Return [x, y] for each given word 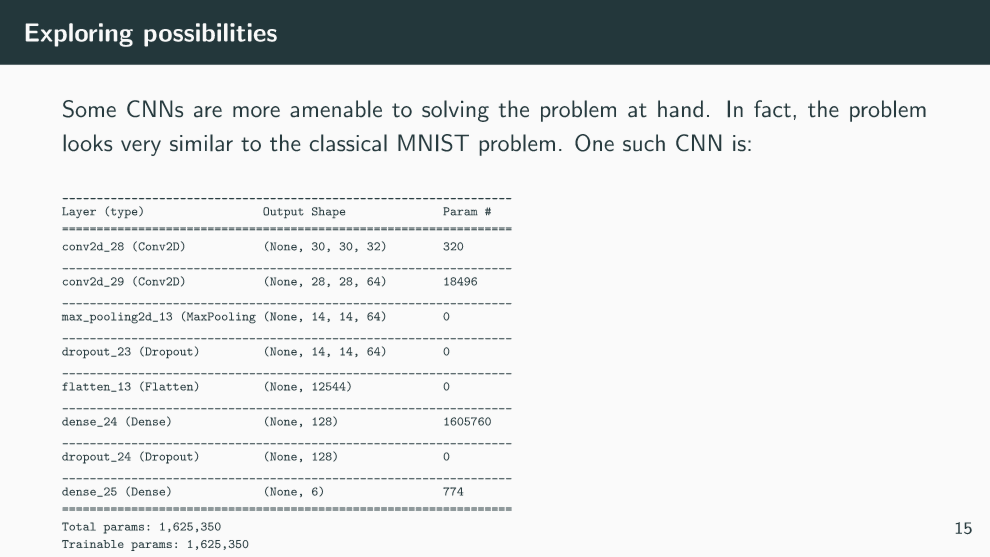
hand [680, 109]
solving [455, 111]
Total [79, 526]
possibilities [210, 35]
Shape [328, 213]
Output [283, 213]
